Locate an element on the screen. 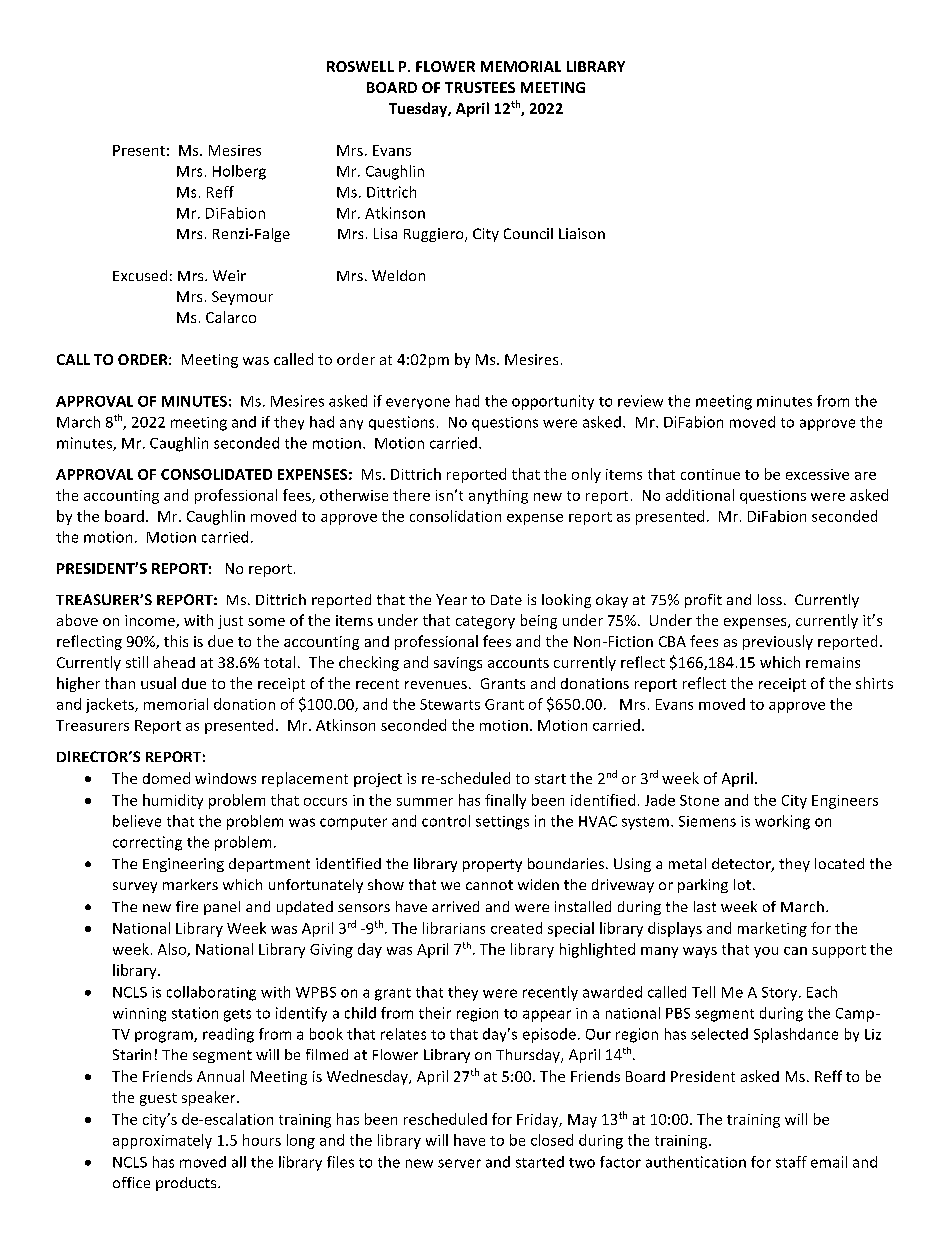 This screenshot has height=1233, width=952. markers is located at coordinates (190, 884).
